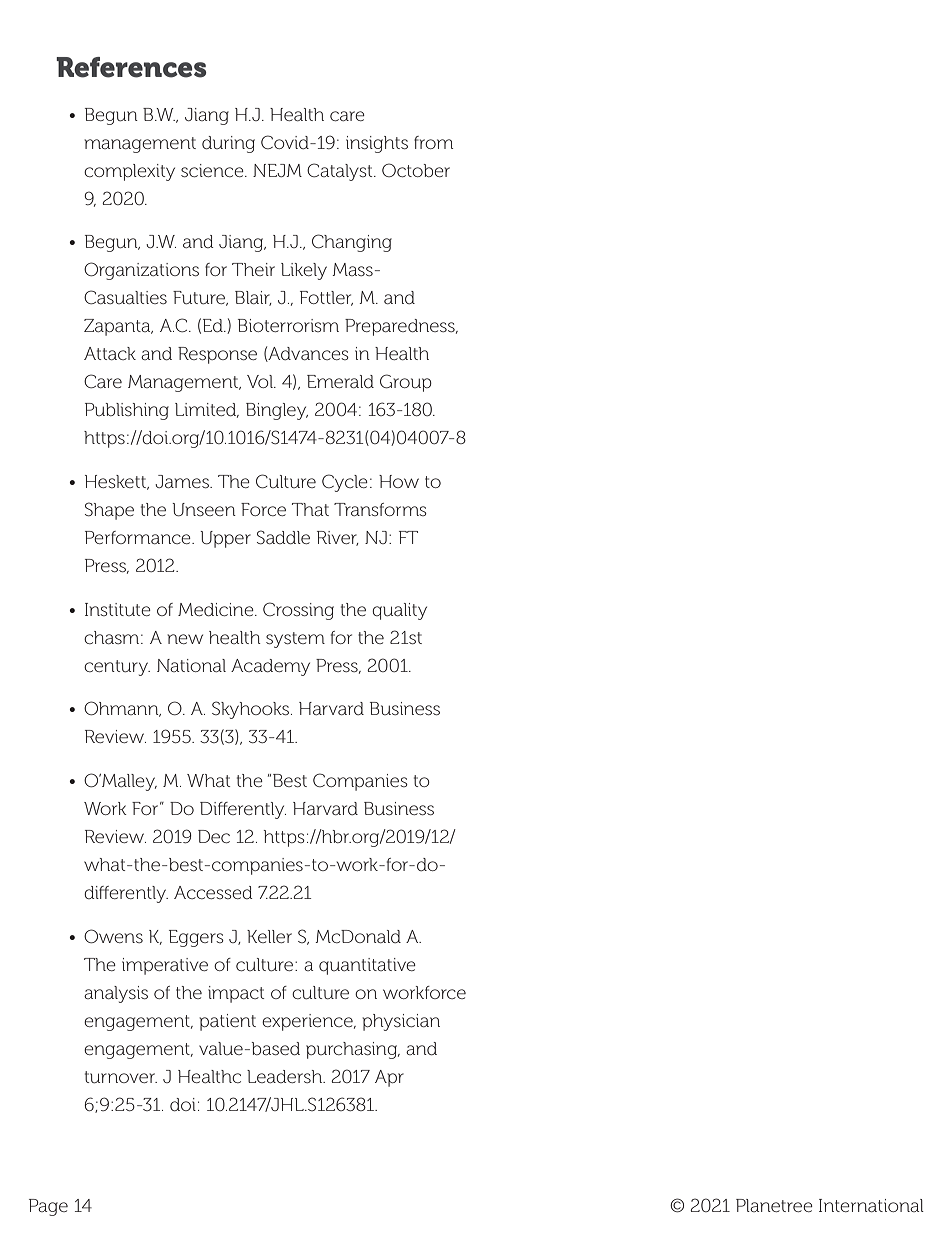 The height and width of the page is (1233, 952). Describe the element at coordinates (228, 144) in the page. I see `during` at that location.
